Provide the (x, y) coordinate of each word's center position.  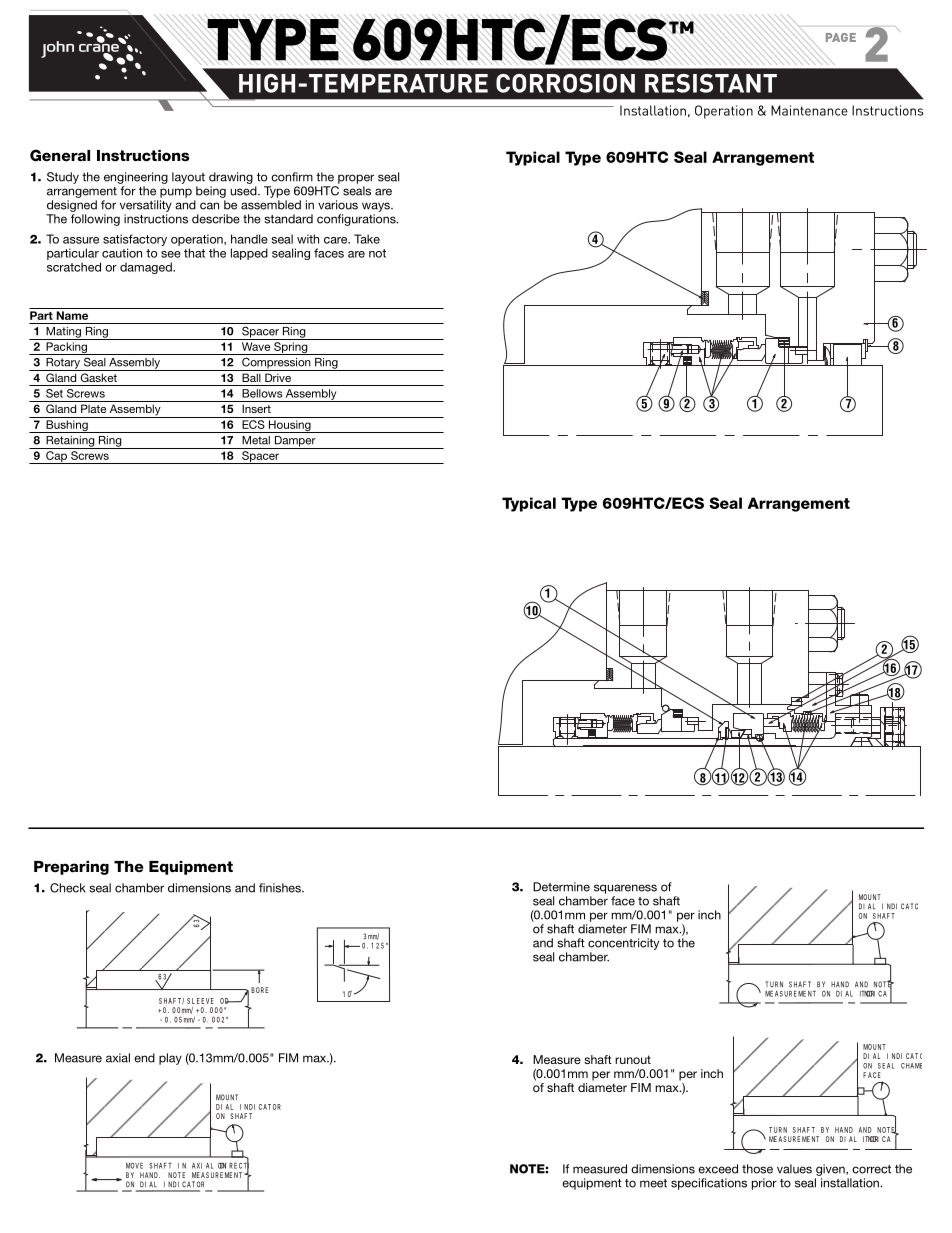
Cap (56, 457)
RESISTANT (711, 83)
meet (653, 1183)
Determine (561, 887)
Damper (295, 442)
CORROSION (565, 83)
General (60, 155)
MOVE (134, 1166)
